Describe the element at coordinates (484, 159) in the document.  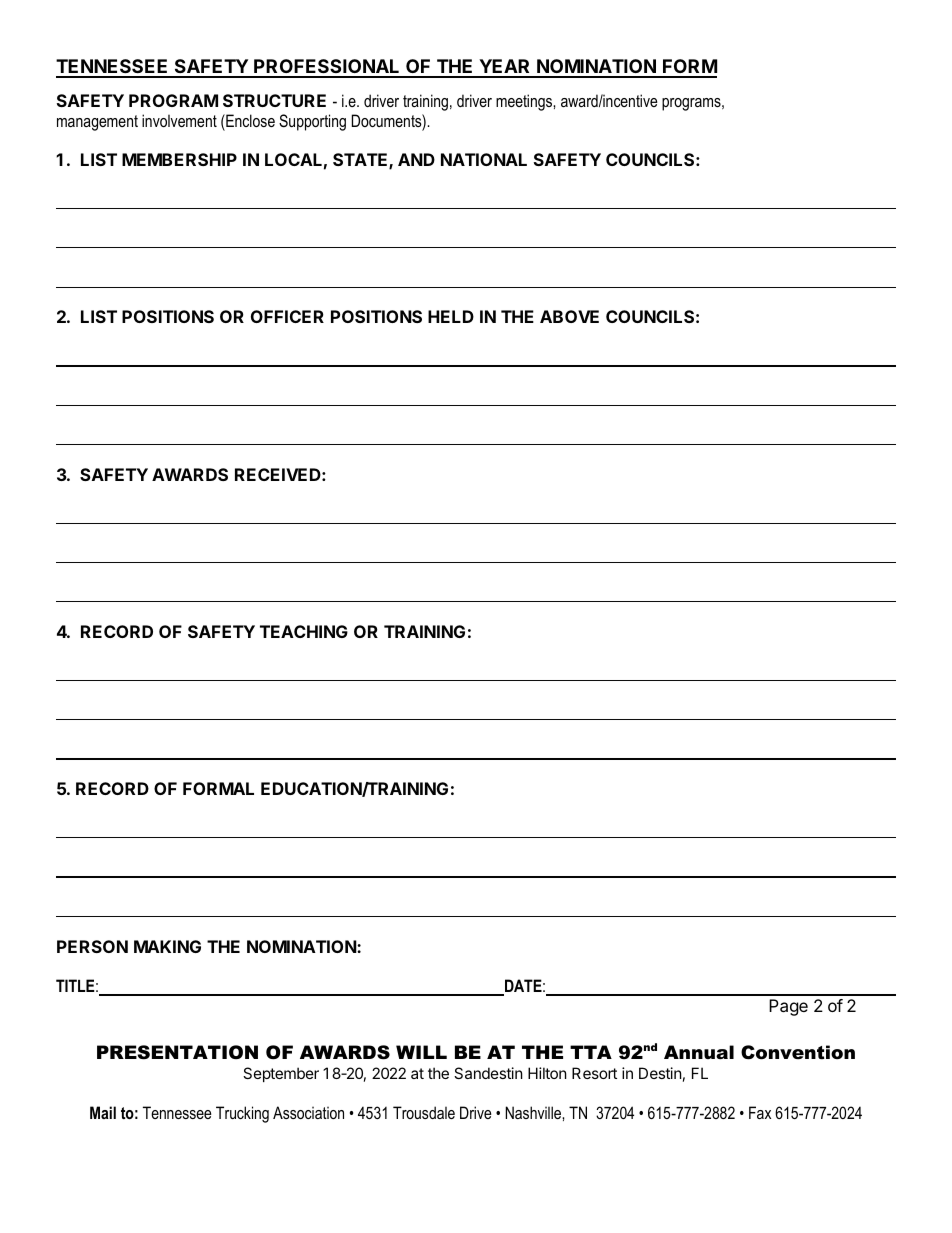
I see `NATIONAL` at that location.
